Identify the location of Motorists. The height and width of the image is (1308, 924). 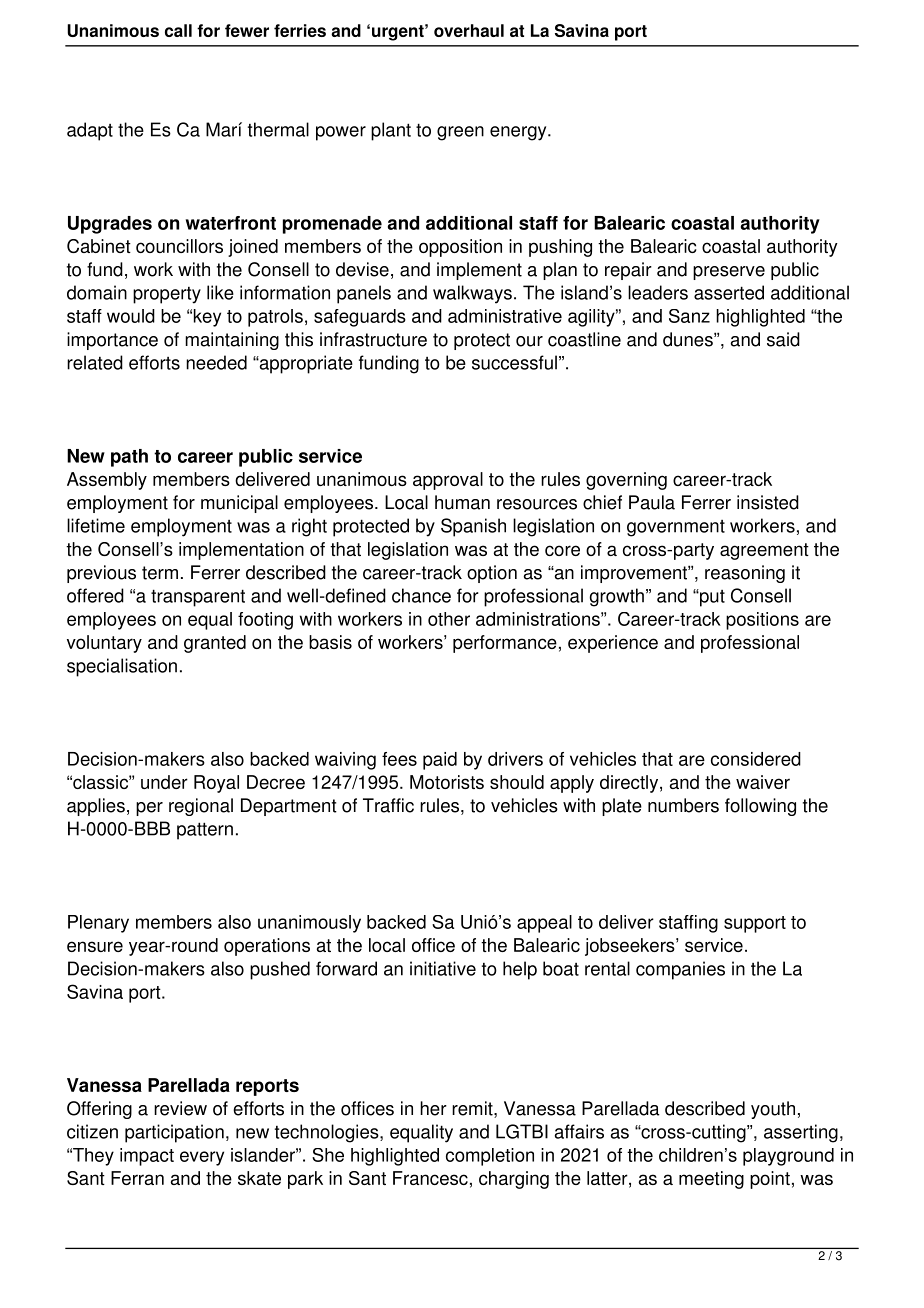
(447, 782).
